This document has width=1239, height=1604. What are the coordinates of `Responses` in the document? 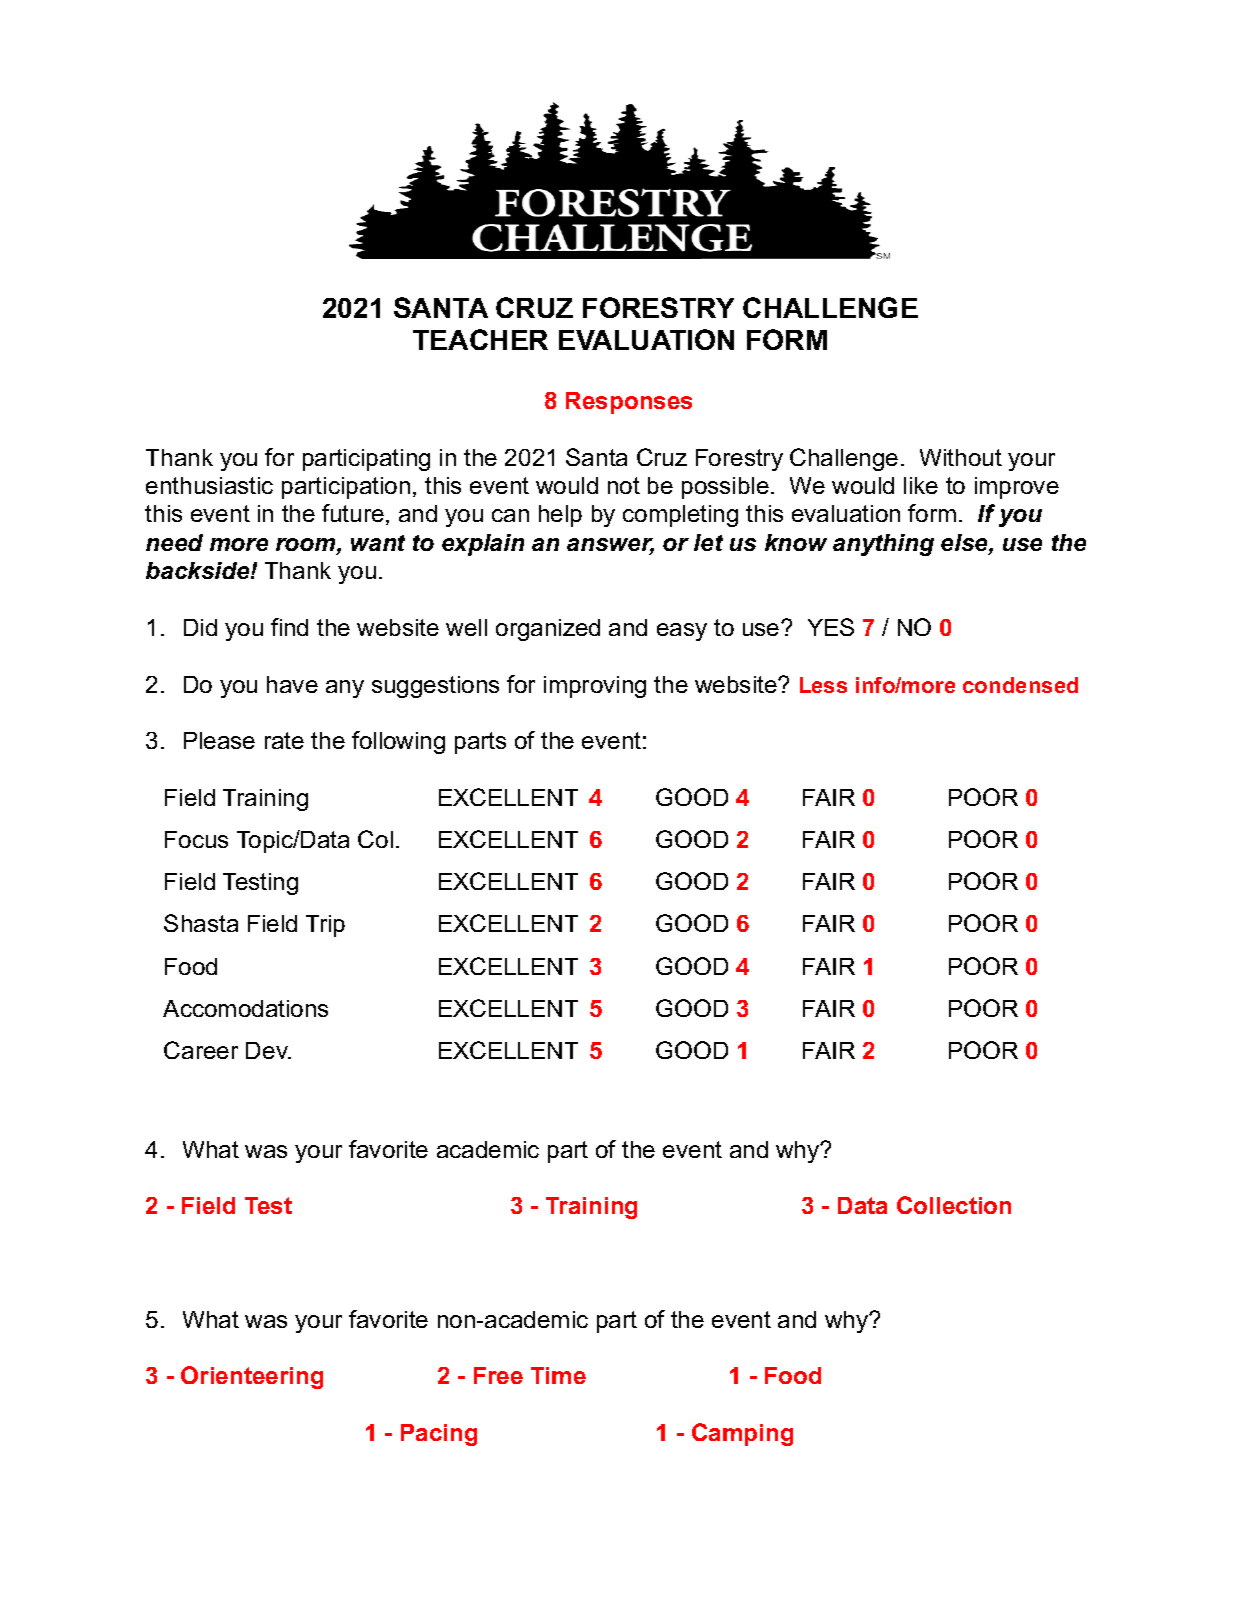 It's located at (629, 403).
